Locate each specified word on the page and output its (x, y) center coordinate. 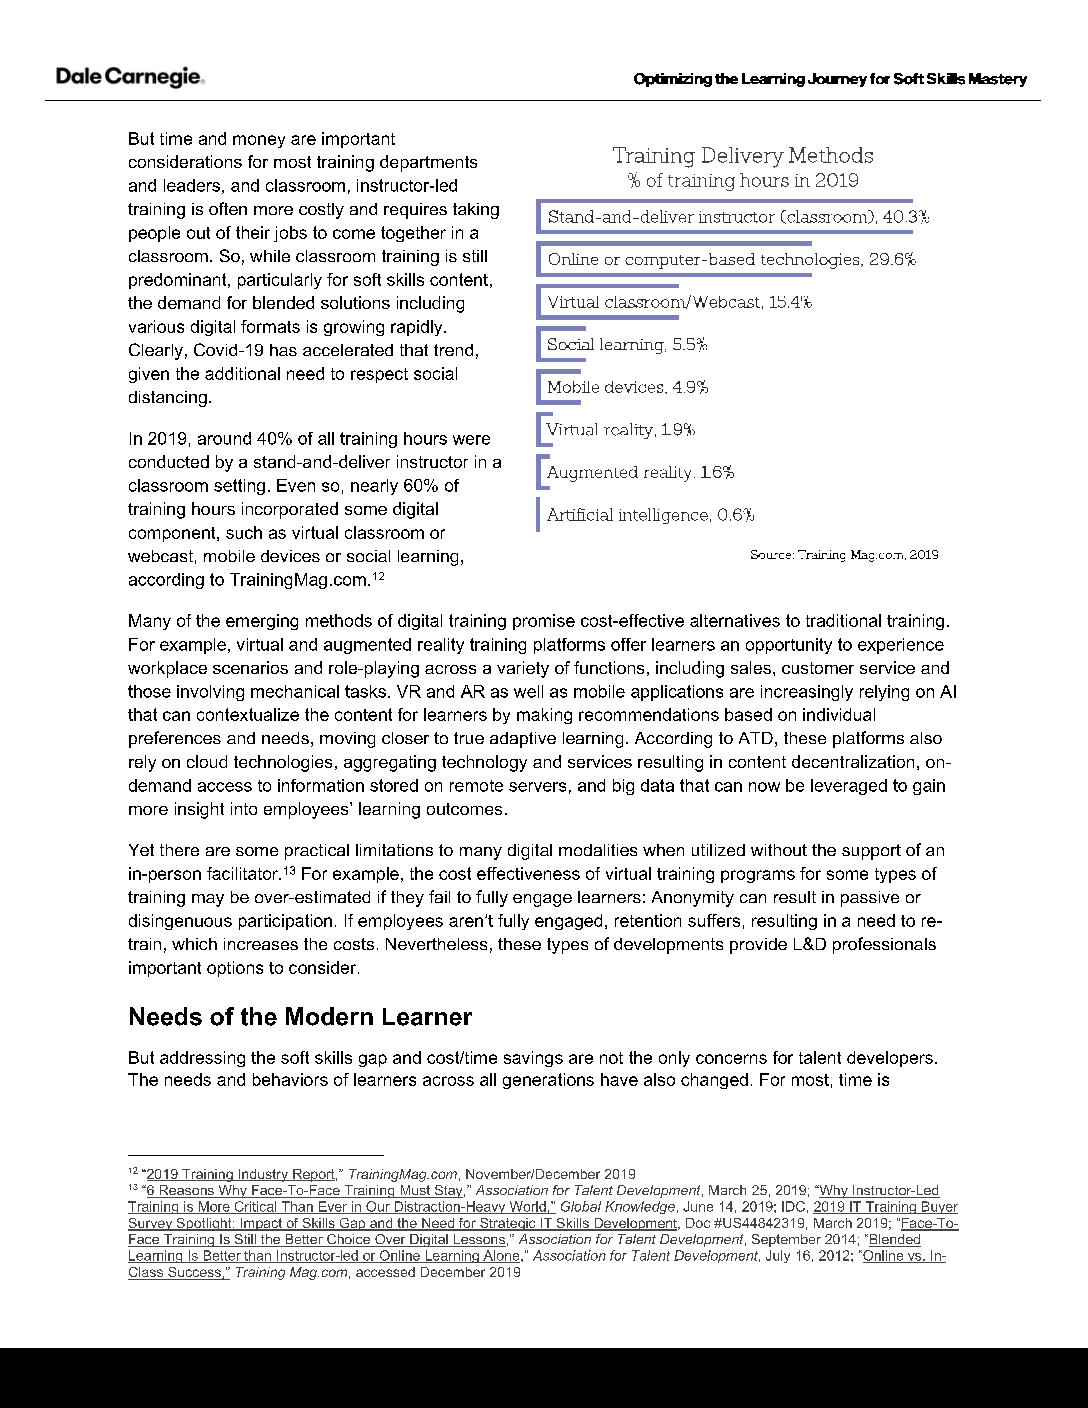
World (527, 1207)
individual (839, 714)
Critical (255, 1207)
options (235, 969)
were (471, 440)
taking (476, 211)
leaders (192, 185)
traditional (843, 620)
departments (428, 163)
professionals (884, 945)
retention (648, 920)
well (528, 691)
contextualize (248, 714)
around (224, 438)
